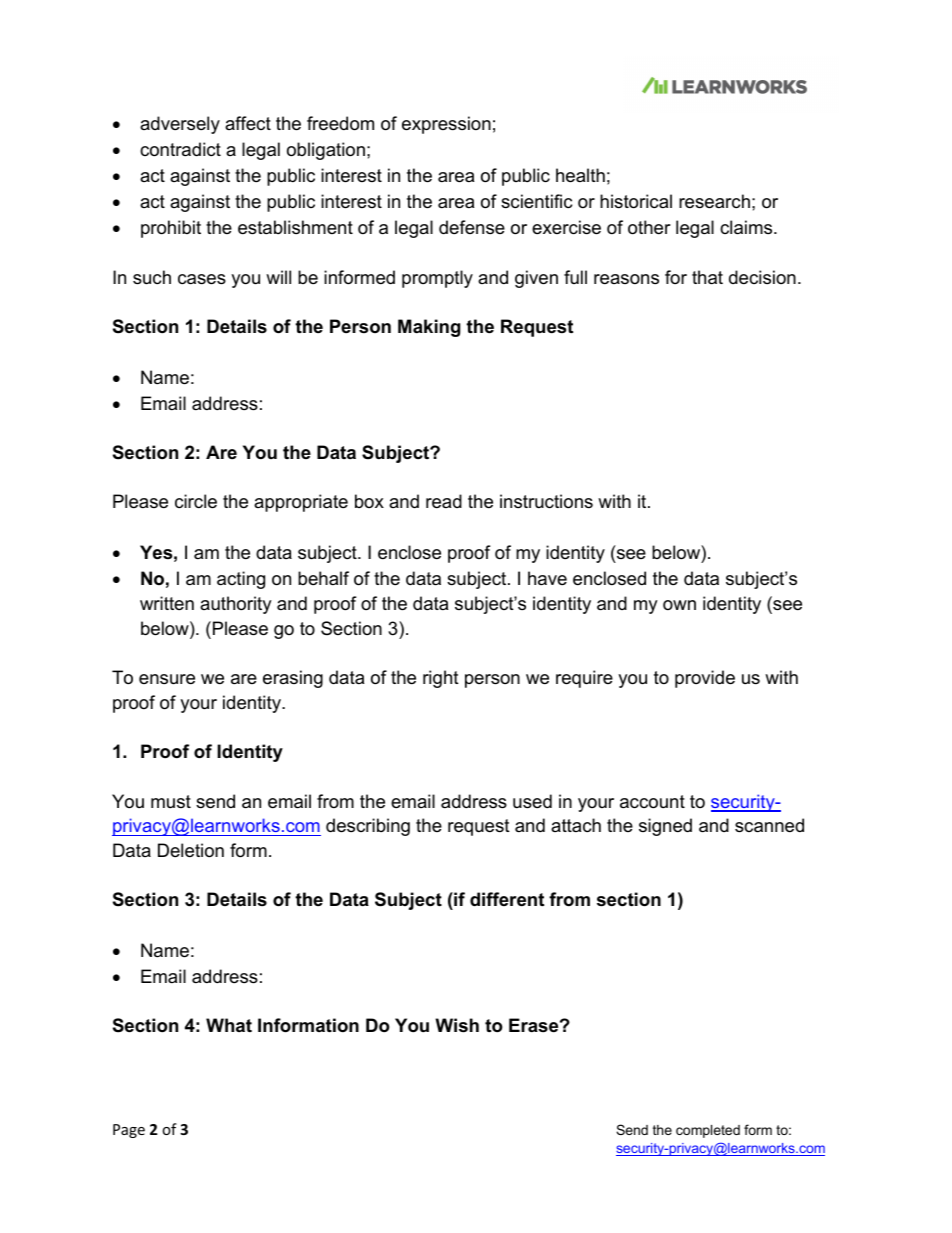 This screenshot has width=952, height=1233. Describe the element at coordinates (652, 802) in the screenshot. I see `account` at that location.
